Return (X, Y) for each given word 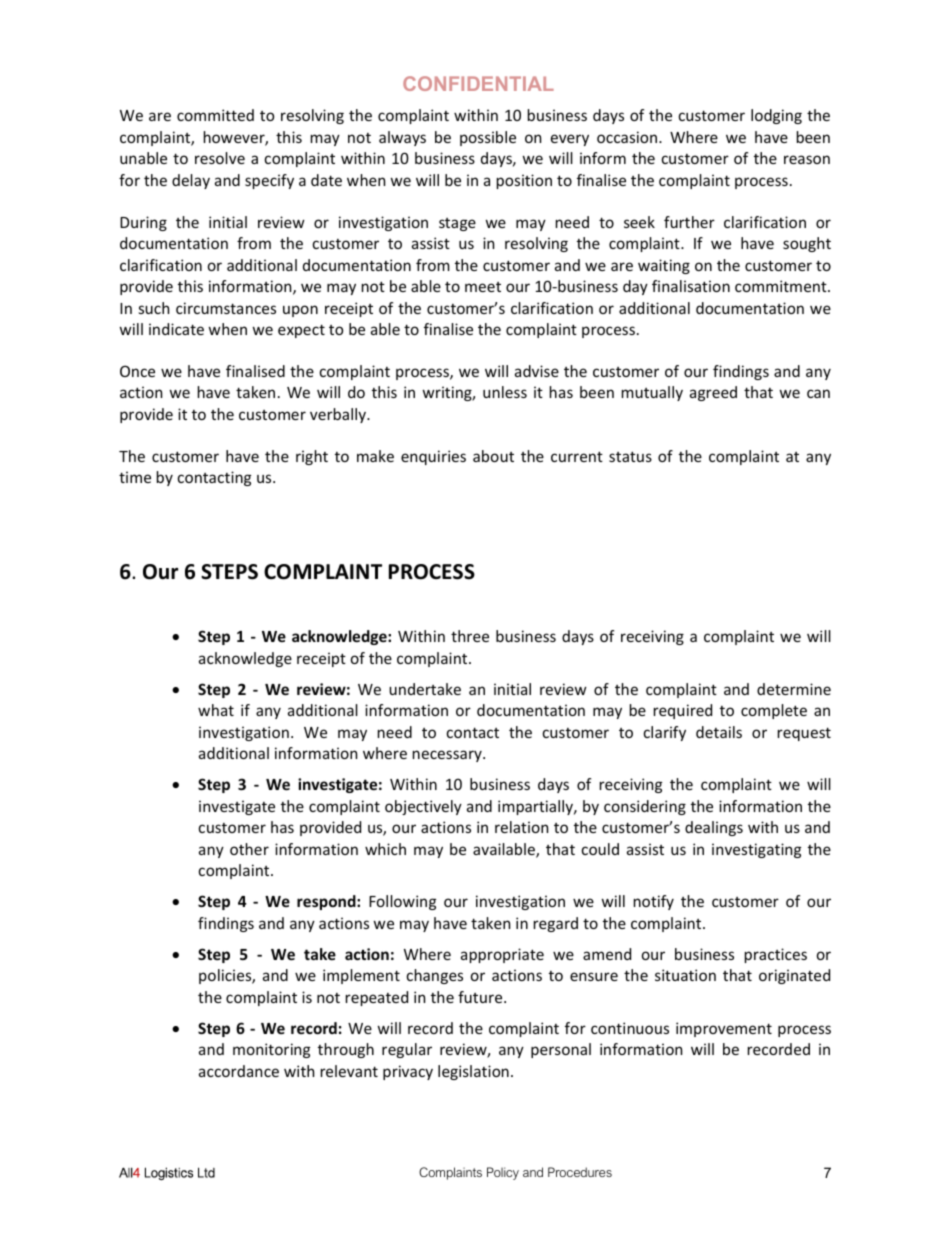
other (249, 849)
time (135, 477)
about (493, 456)
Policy (503, 1173)
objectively (423, 807)
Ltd (206, 1172)
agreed (713, 393)
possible (488, 138)
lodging (776, 116)
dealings (714, 828)
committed (215, 115)
